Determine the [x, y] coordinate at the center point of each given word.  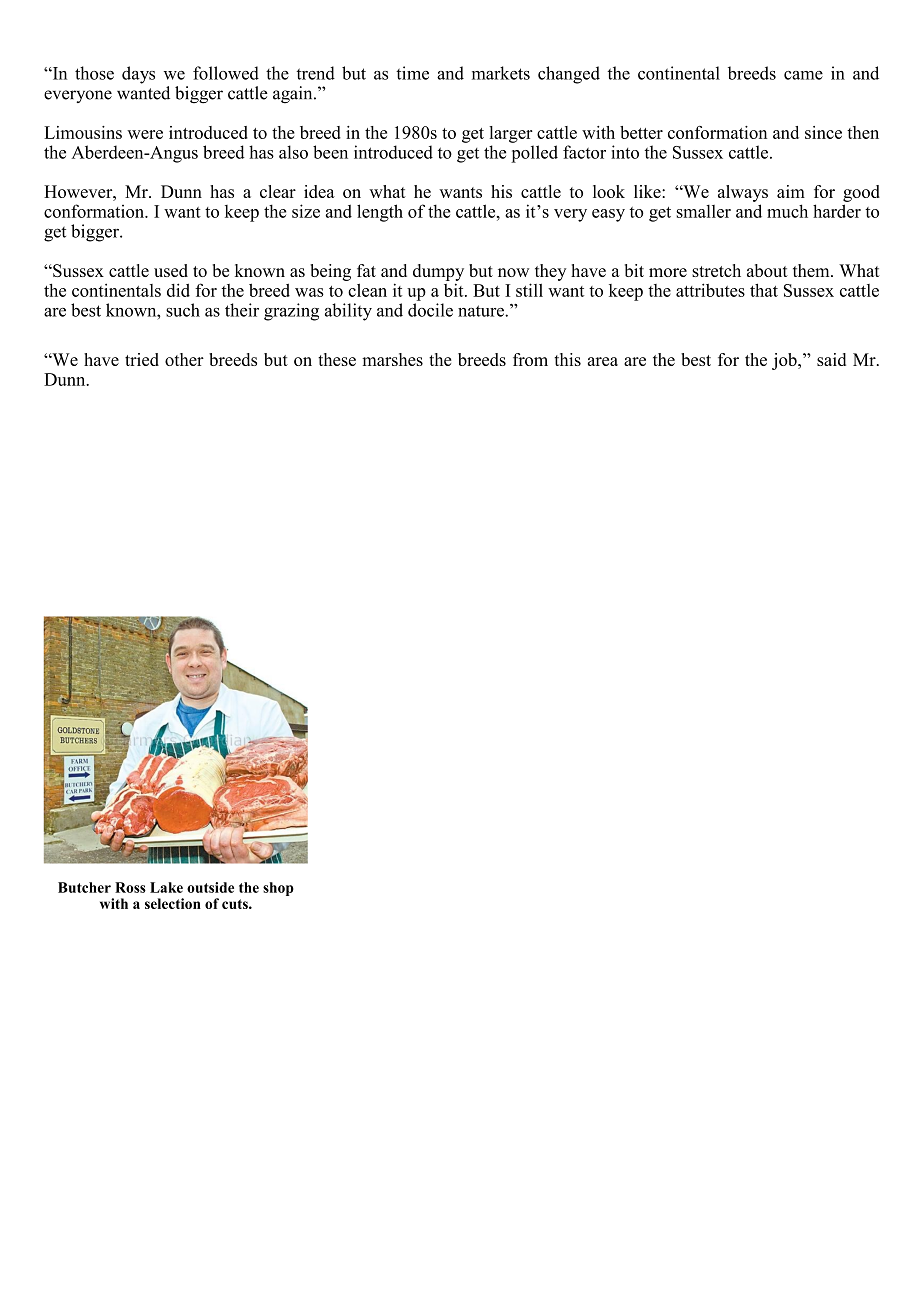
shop [278, 889]
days [138, 75]
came [803, 75]
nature [482, 311]
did [178, 290]
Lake [166, 887]
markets [501, 73]
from [530, 359]
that [764, 290]
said [831, 359]
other [184, 359]
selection [173, 903]
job [785, 361]
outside [210, 887]
